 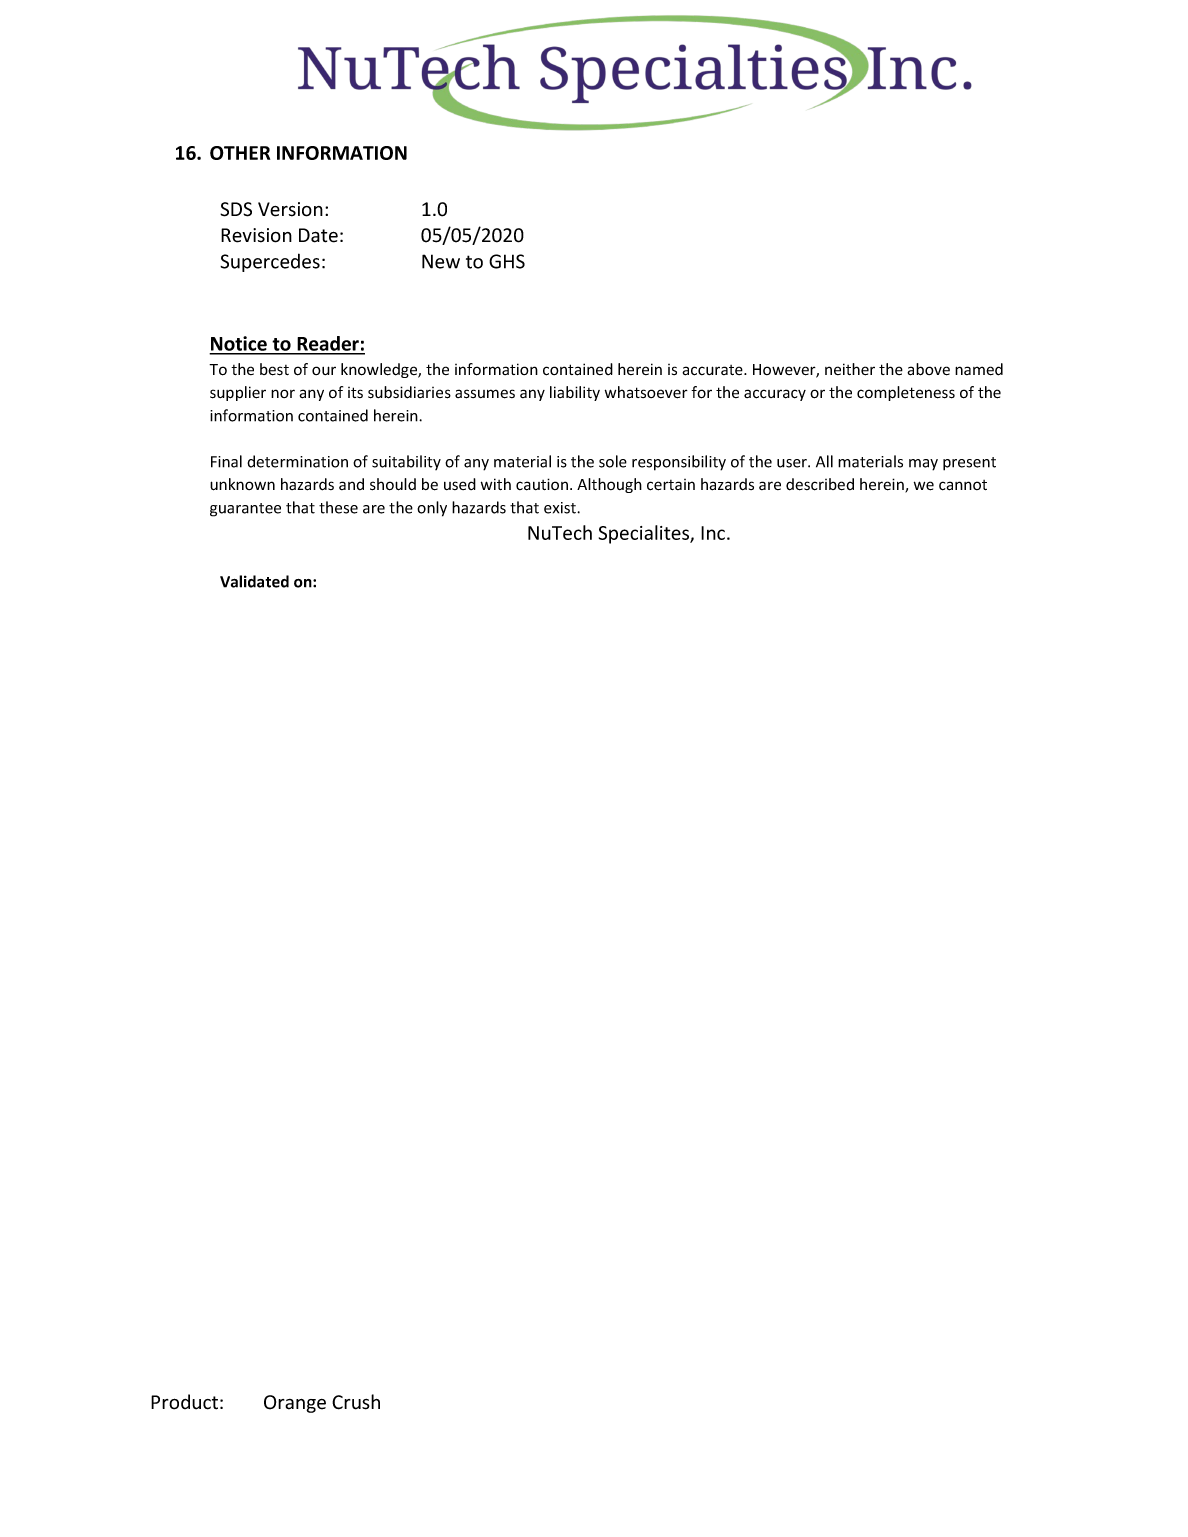 I want to click on guarantee, so click(x=245, y=510).
